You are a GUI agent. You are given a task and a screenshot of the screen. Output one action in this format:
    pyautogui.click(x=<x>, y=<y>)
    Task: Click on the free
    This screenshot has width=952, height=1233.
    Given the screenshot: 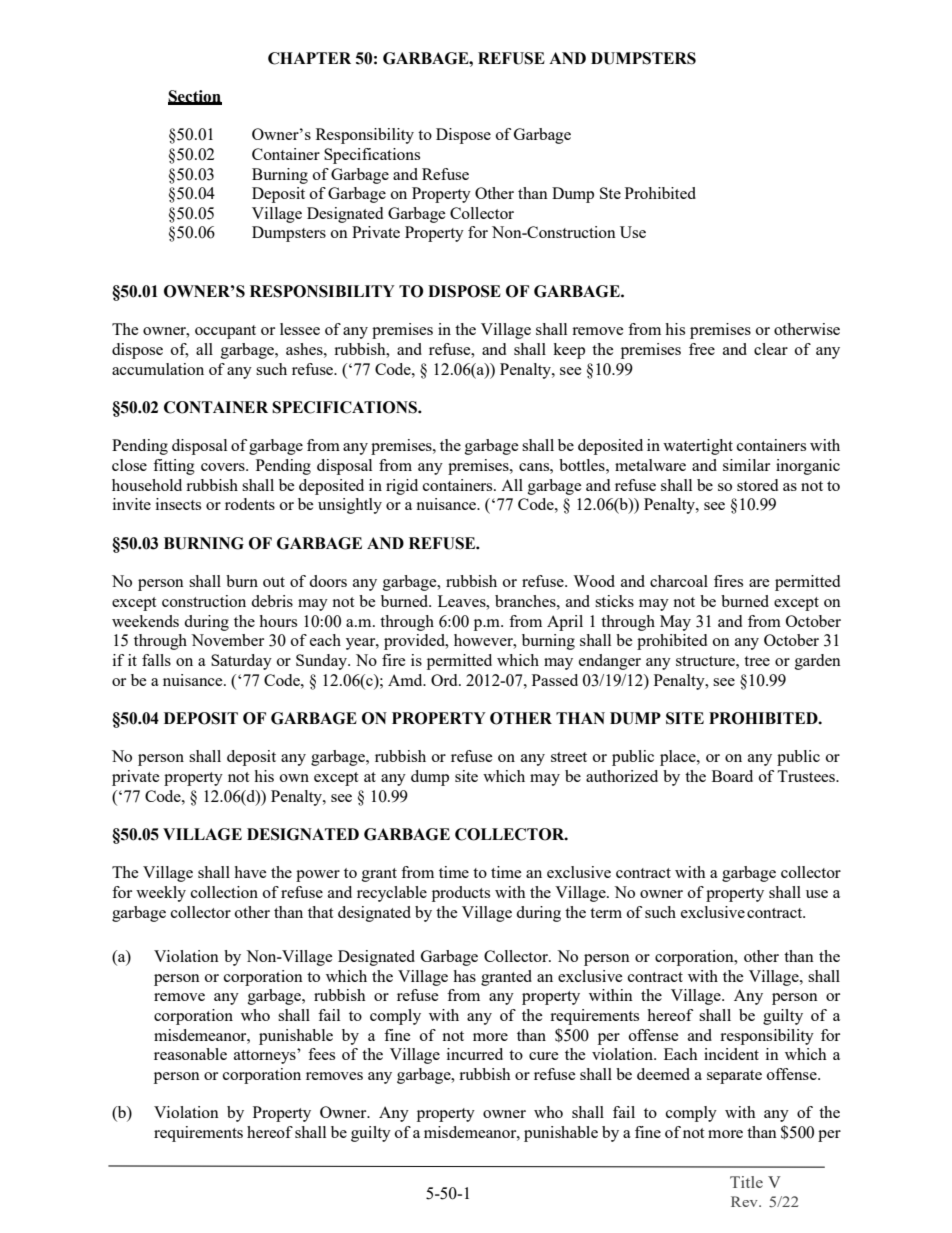 What is the action you would take?
    pyautogui.click(x=702, y=349)
